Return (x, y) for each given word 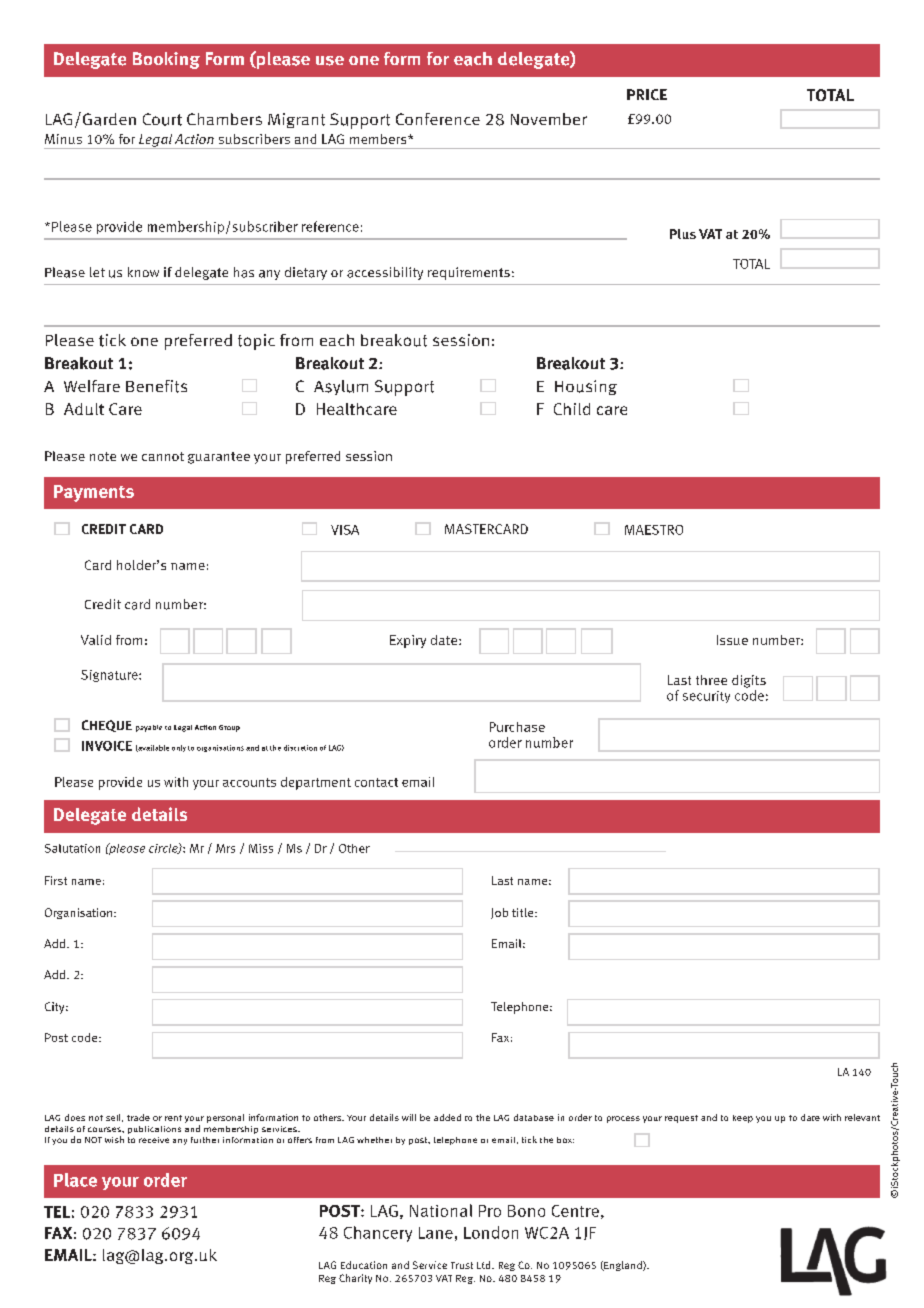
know (143, 272)
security (706, 697)
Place (75, 1180)
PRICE (647, 94)
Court (162, 119)
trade (138, 1117)
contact (376, 782)
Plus (683, 234)
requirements (469, 273)
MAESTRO (654, 530)
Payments (94, 493)
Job (499, 913)
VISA (345, 530)
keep (743, 1119)
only (179, 748)
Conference (438, 119)
